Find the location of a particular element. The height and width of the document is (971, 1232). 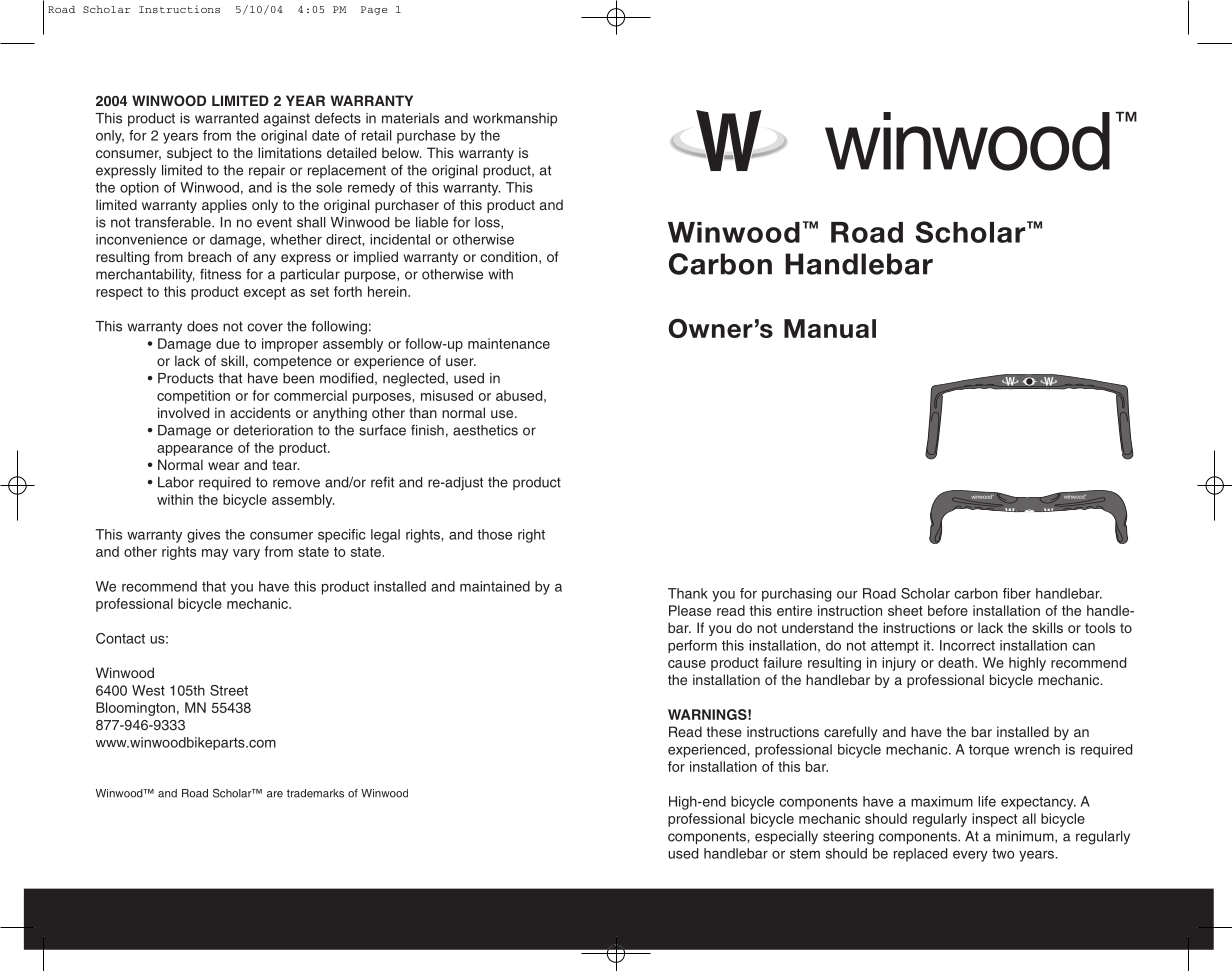

loss is located at coordinates (488, 223).
